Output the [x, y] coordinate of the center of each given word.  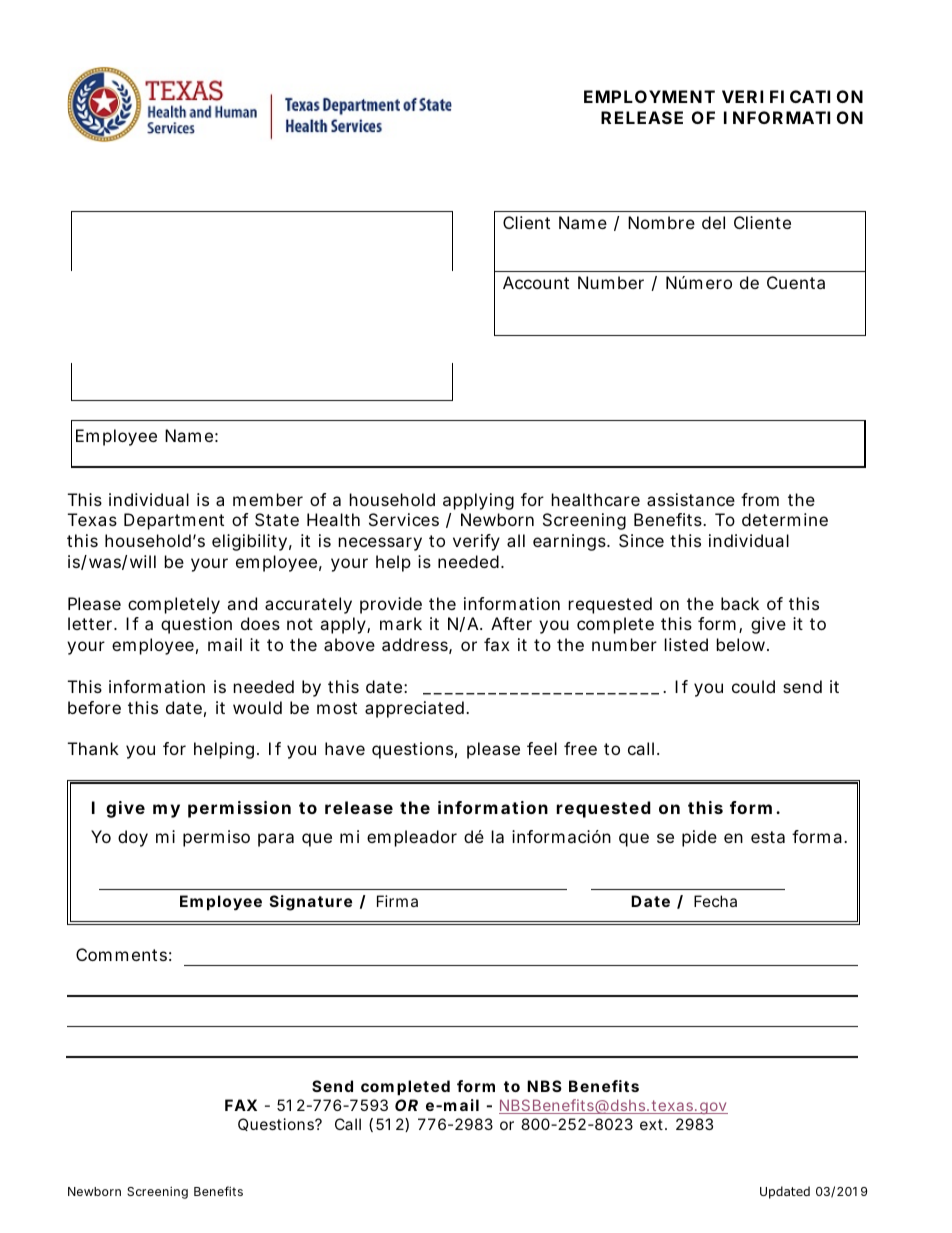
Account [536, 282]
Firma [397, 901]
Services [404, 519]
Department [174, 521]
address [415, 644]
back [740, 603]
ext [651, 1124]
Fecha [715, 901]
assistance [691, 499]
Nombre [661, 222]
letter [90, 623]
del [713, 222]
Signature [311, 903]
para [276, 840]
